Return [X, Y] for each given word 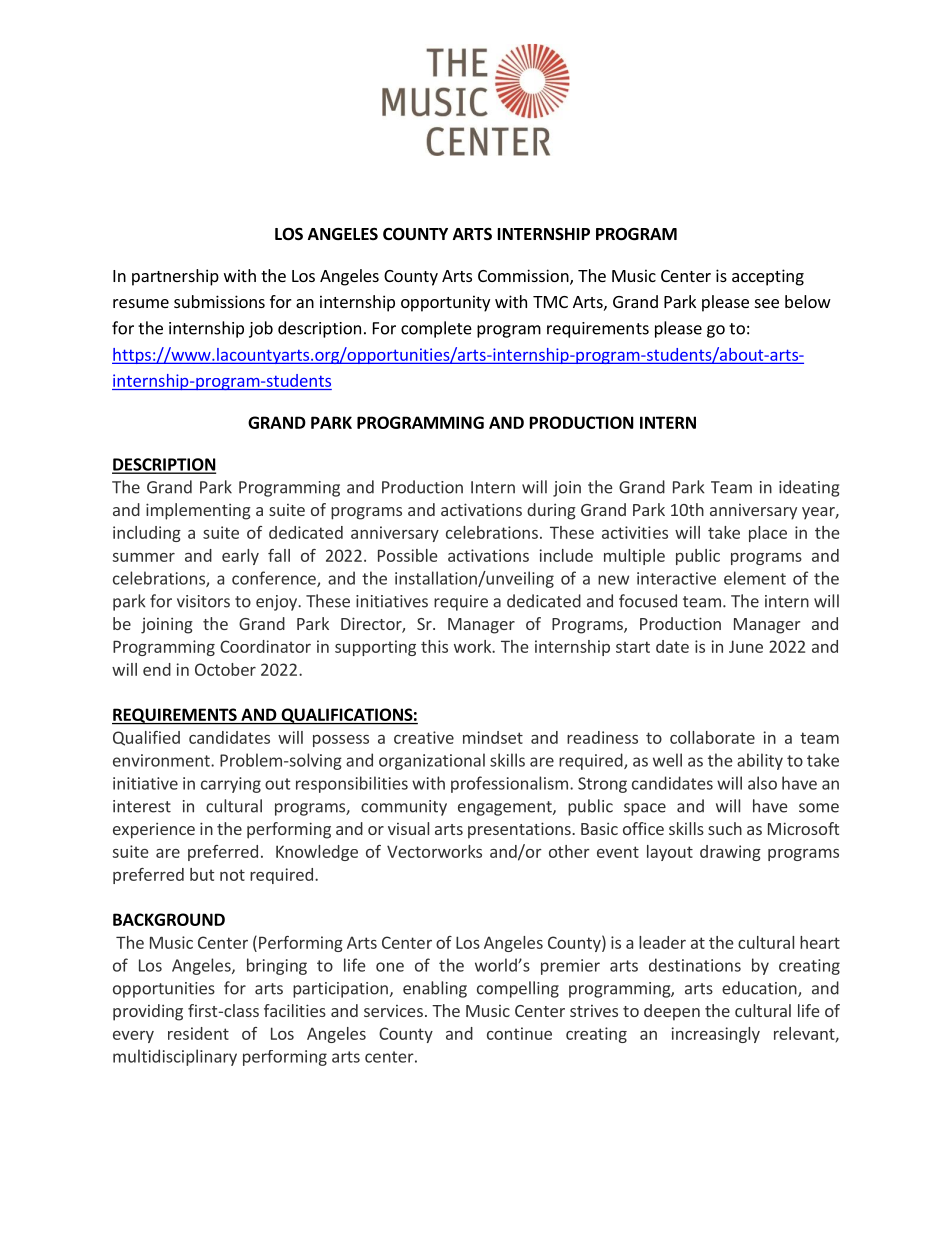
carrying [231, 785]
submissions [219, 301]
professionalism [509, 784]
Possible [408, 555]
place [768, 534]
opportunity [445, 303]
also [762, 783]
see [767, 303]
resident [198, 1033]
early [240, 557]
